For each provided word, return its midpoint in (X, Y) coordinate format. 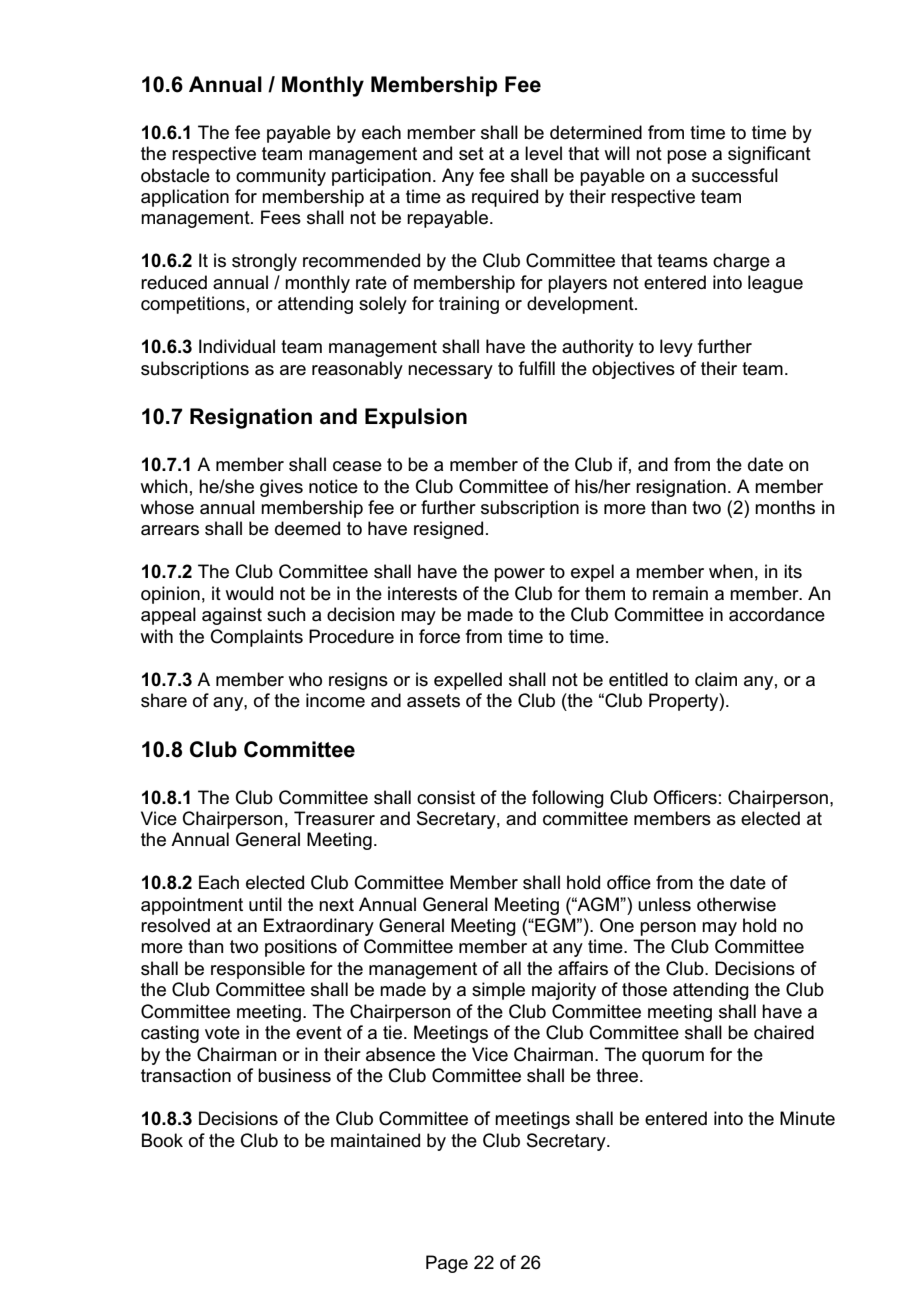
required (505, 198)
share (164, 700)
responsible (258, 970)
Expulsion (416, 418)
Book (162, 1140)
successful (735, 175)
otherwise (736, 904)
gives (281, 488)
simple (498, 991)
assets (433, 701)
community (281, 177)
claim (716, 679)
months (785, 507)
